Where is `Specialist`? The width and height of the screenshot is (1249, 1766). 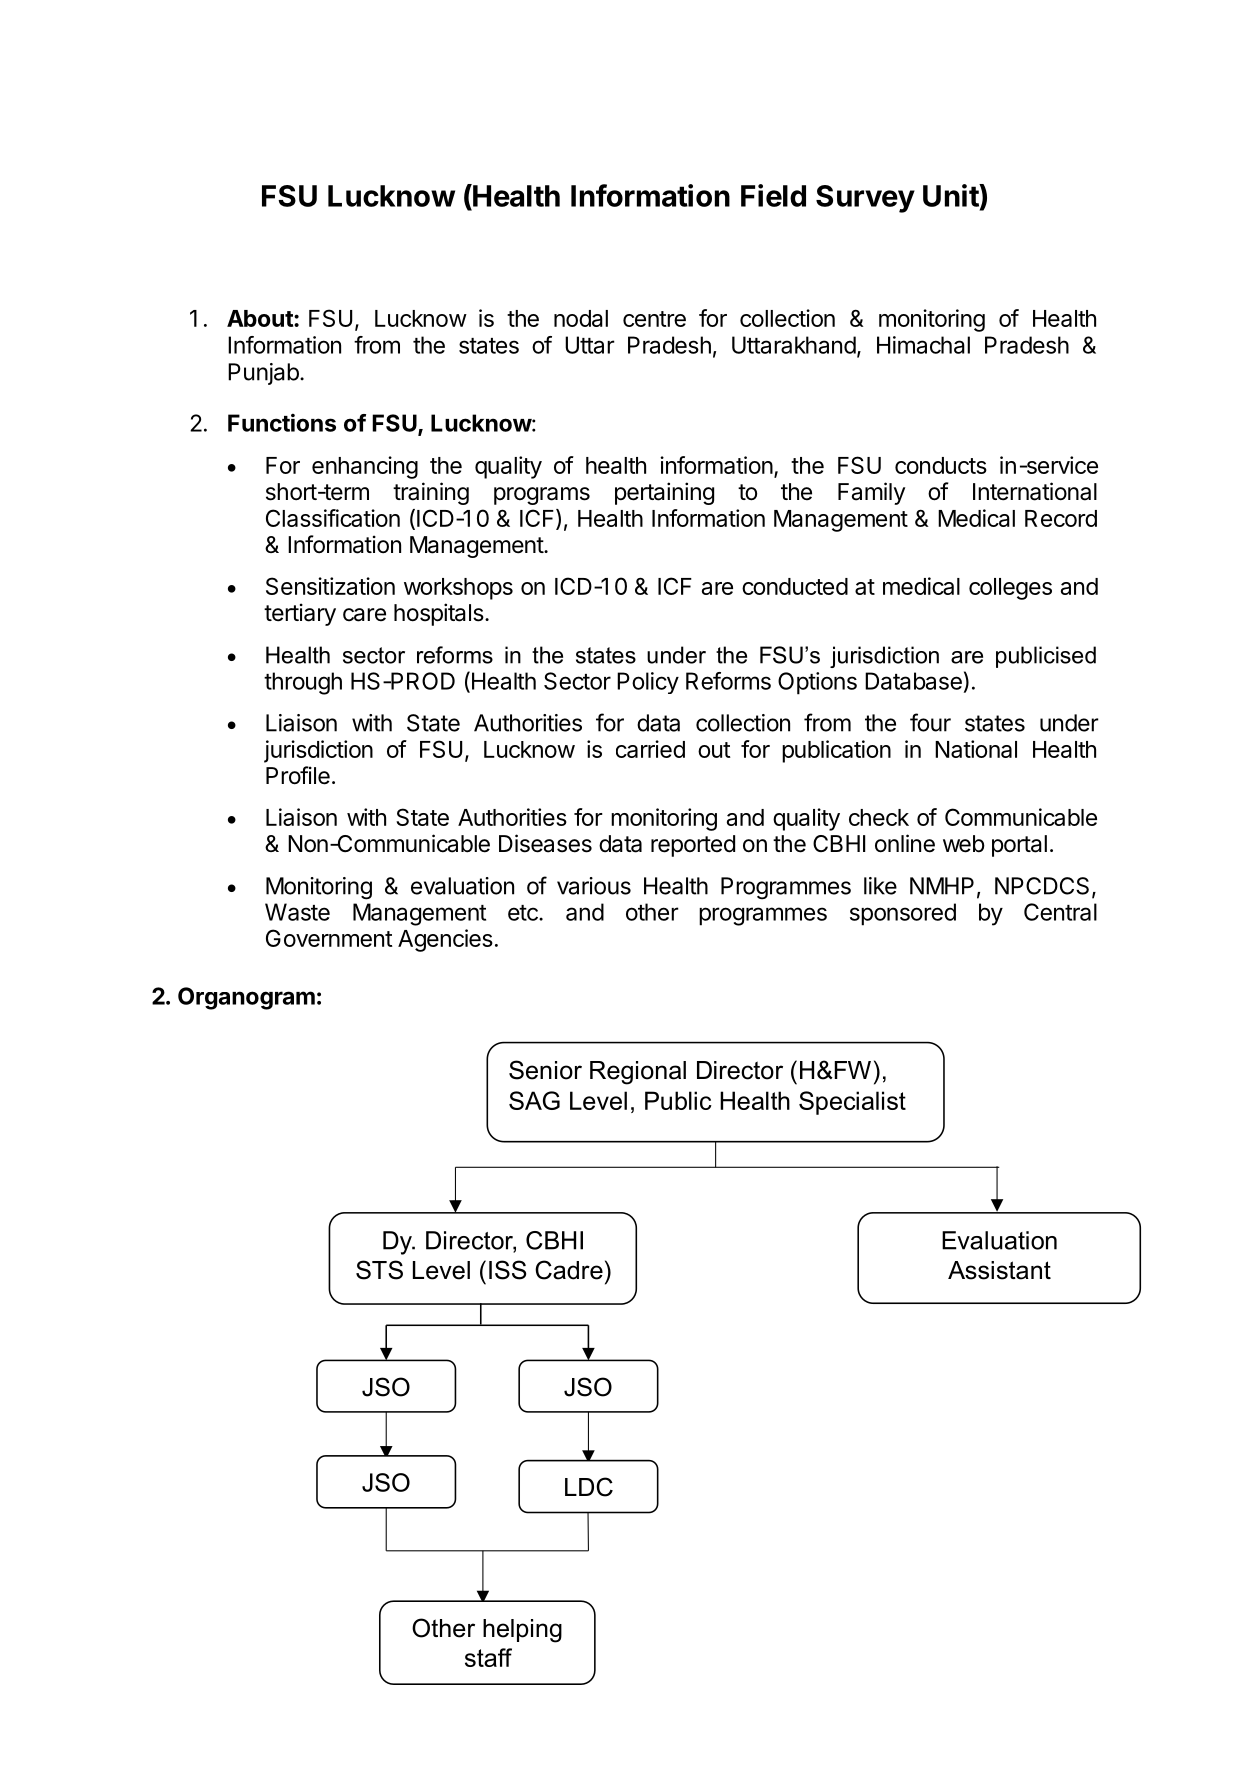
Specialist is located at coordinates (852, 1103).
